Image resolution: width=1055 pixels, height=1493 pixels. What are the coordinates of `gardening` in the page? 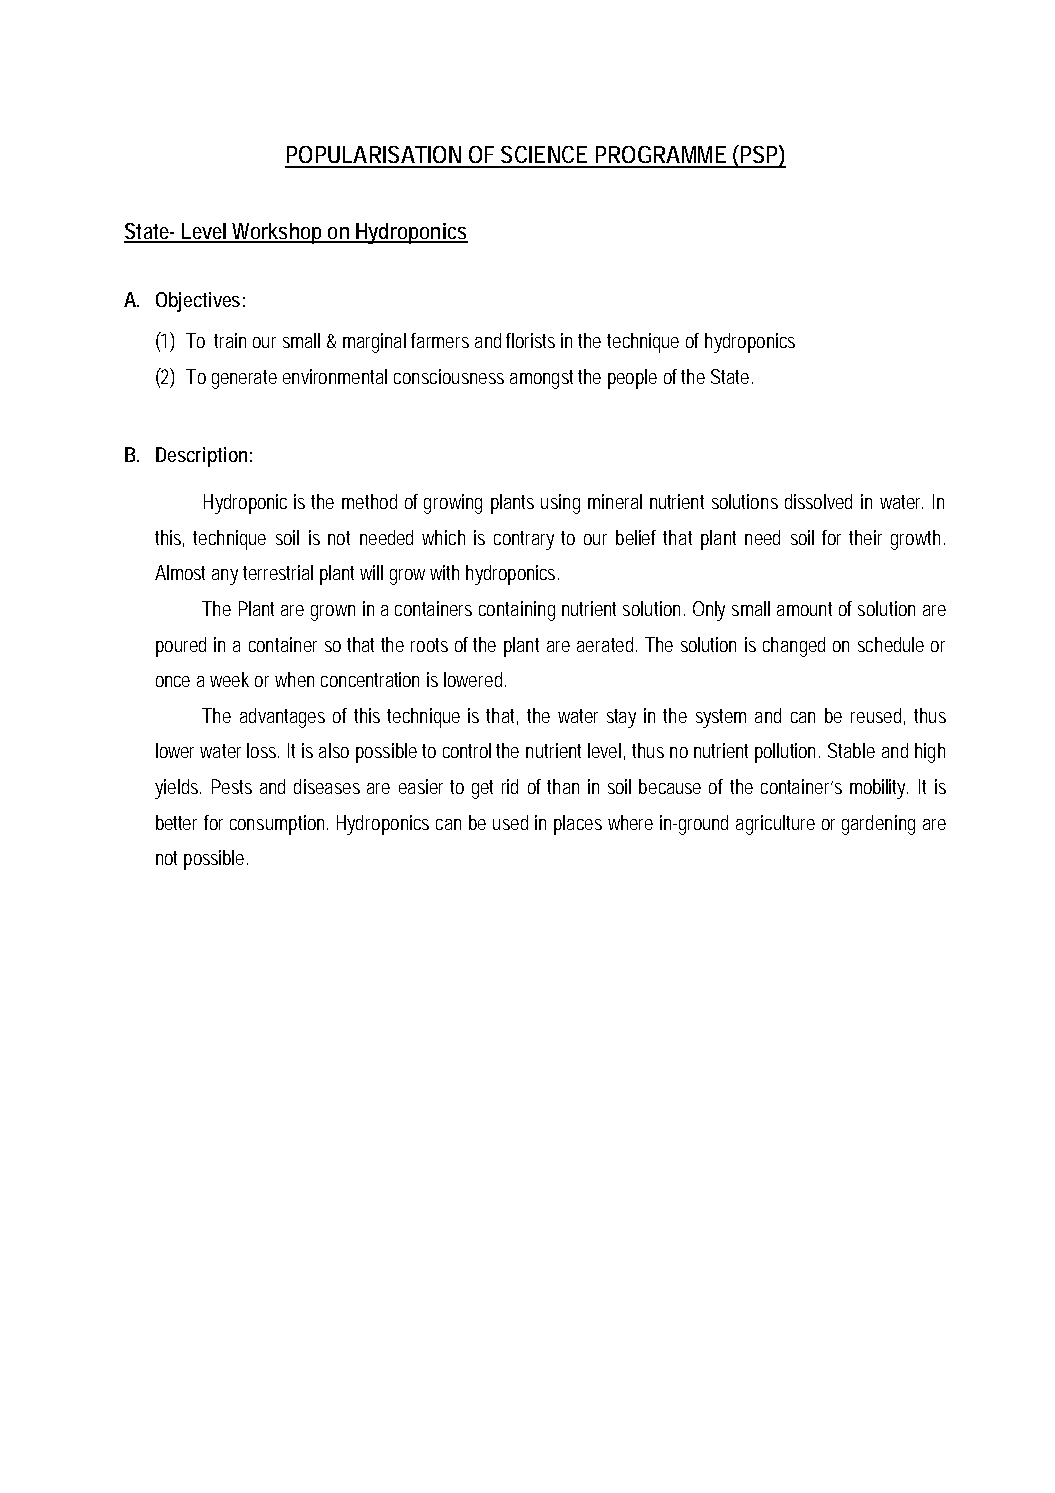 It's located at (878, 825).
